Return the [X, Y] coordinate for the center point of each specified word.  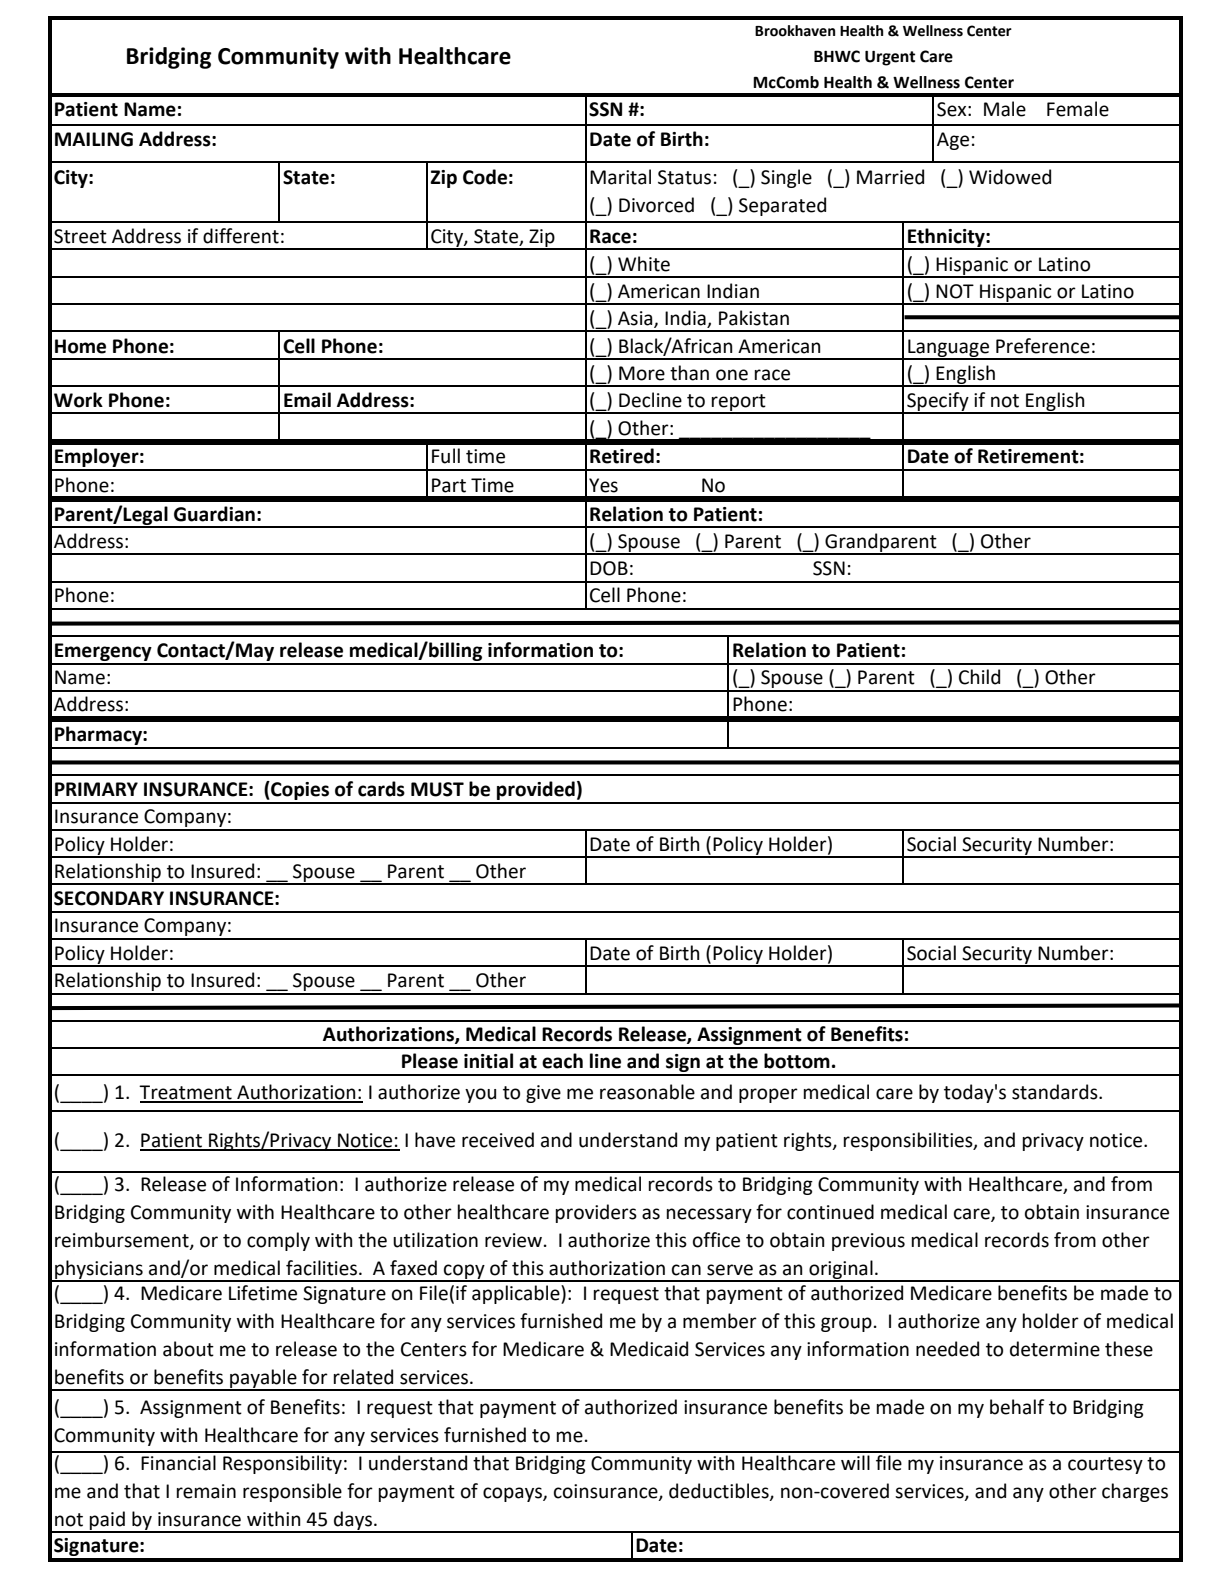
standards [1056, 1092]
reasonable [647, 1092]
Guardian [214, 514]
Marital [620, 177]
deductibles [720, 1492]
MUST [437, 789]
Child [979, 677]
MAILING [94, 139]
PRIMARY [96, 789]
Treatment [186, 1093]
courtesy [1105, 1465]
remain [206, 1491]
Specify [938, 403]
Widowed [1010, 177]
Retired [622, 456]
